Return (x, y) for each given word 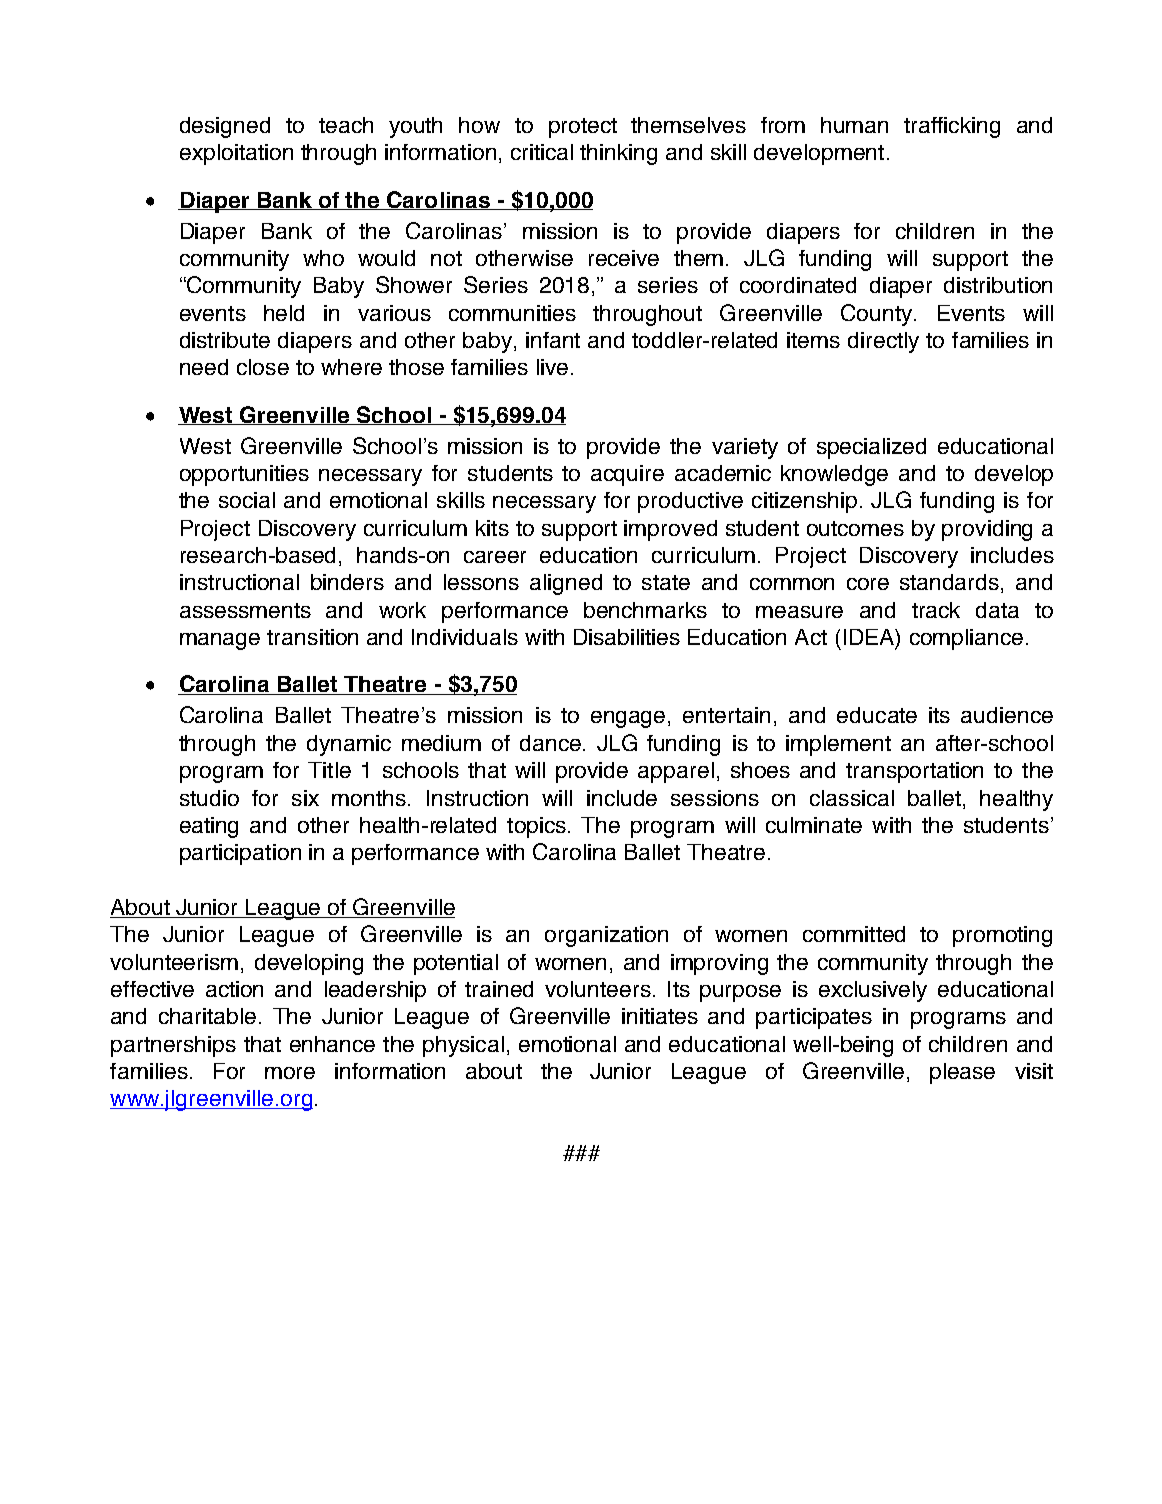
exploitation (236, 154)
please (962, 1073)
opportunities (244, 475)
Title (329, 770)
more (290, 1073)
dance (550, 743)
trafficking (952, 127)
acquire (627, 475)
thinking (618, 154)
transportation (914, 772)
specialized (871, 448)
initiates (660, 1016)
